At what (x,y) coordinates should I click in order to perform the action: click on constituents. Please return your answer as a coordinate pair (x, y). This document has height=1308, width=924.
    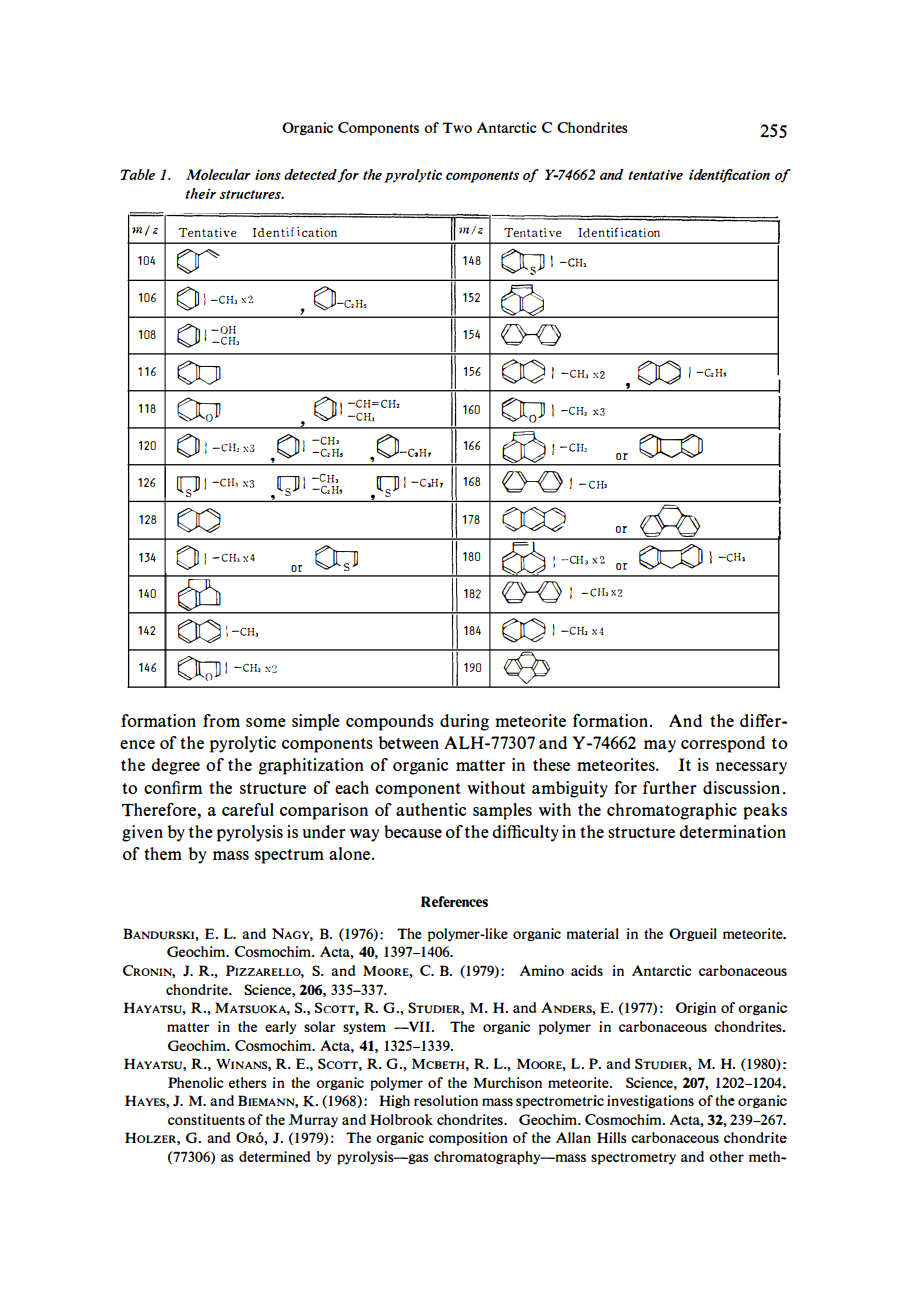
    Looking at the image, I should click on (206, 1119).
